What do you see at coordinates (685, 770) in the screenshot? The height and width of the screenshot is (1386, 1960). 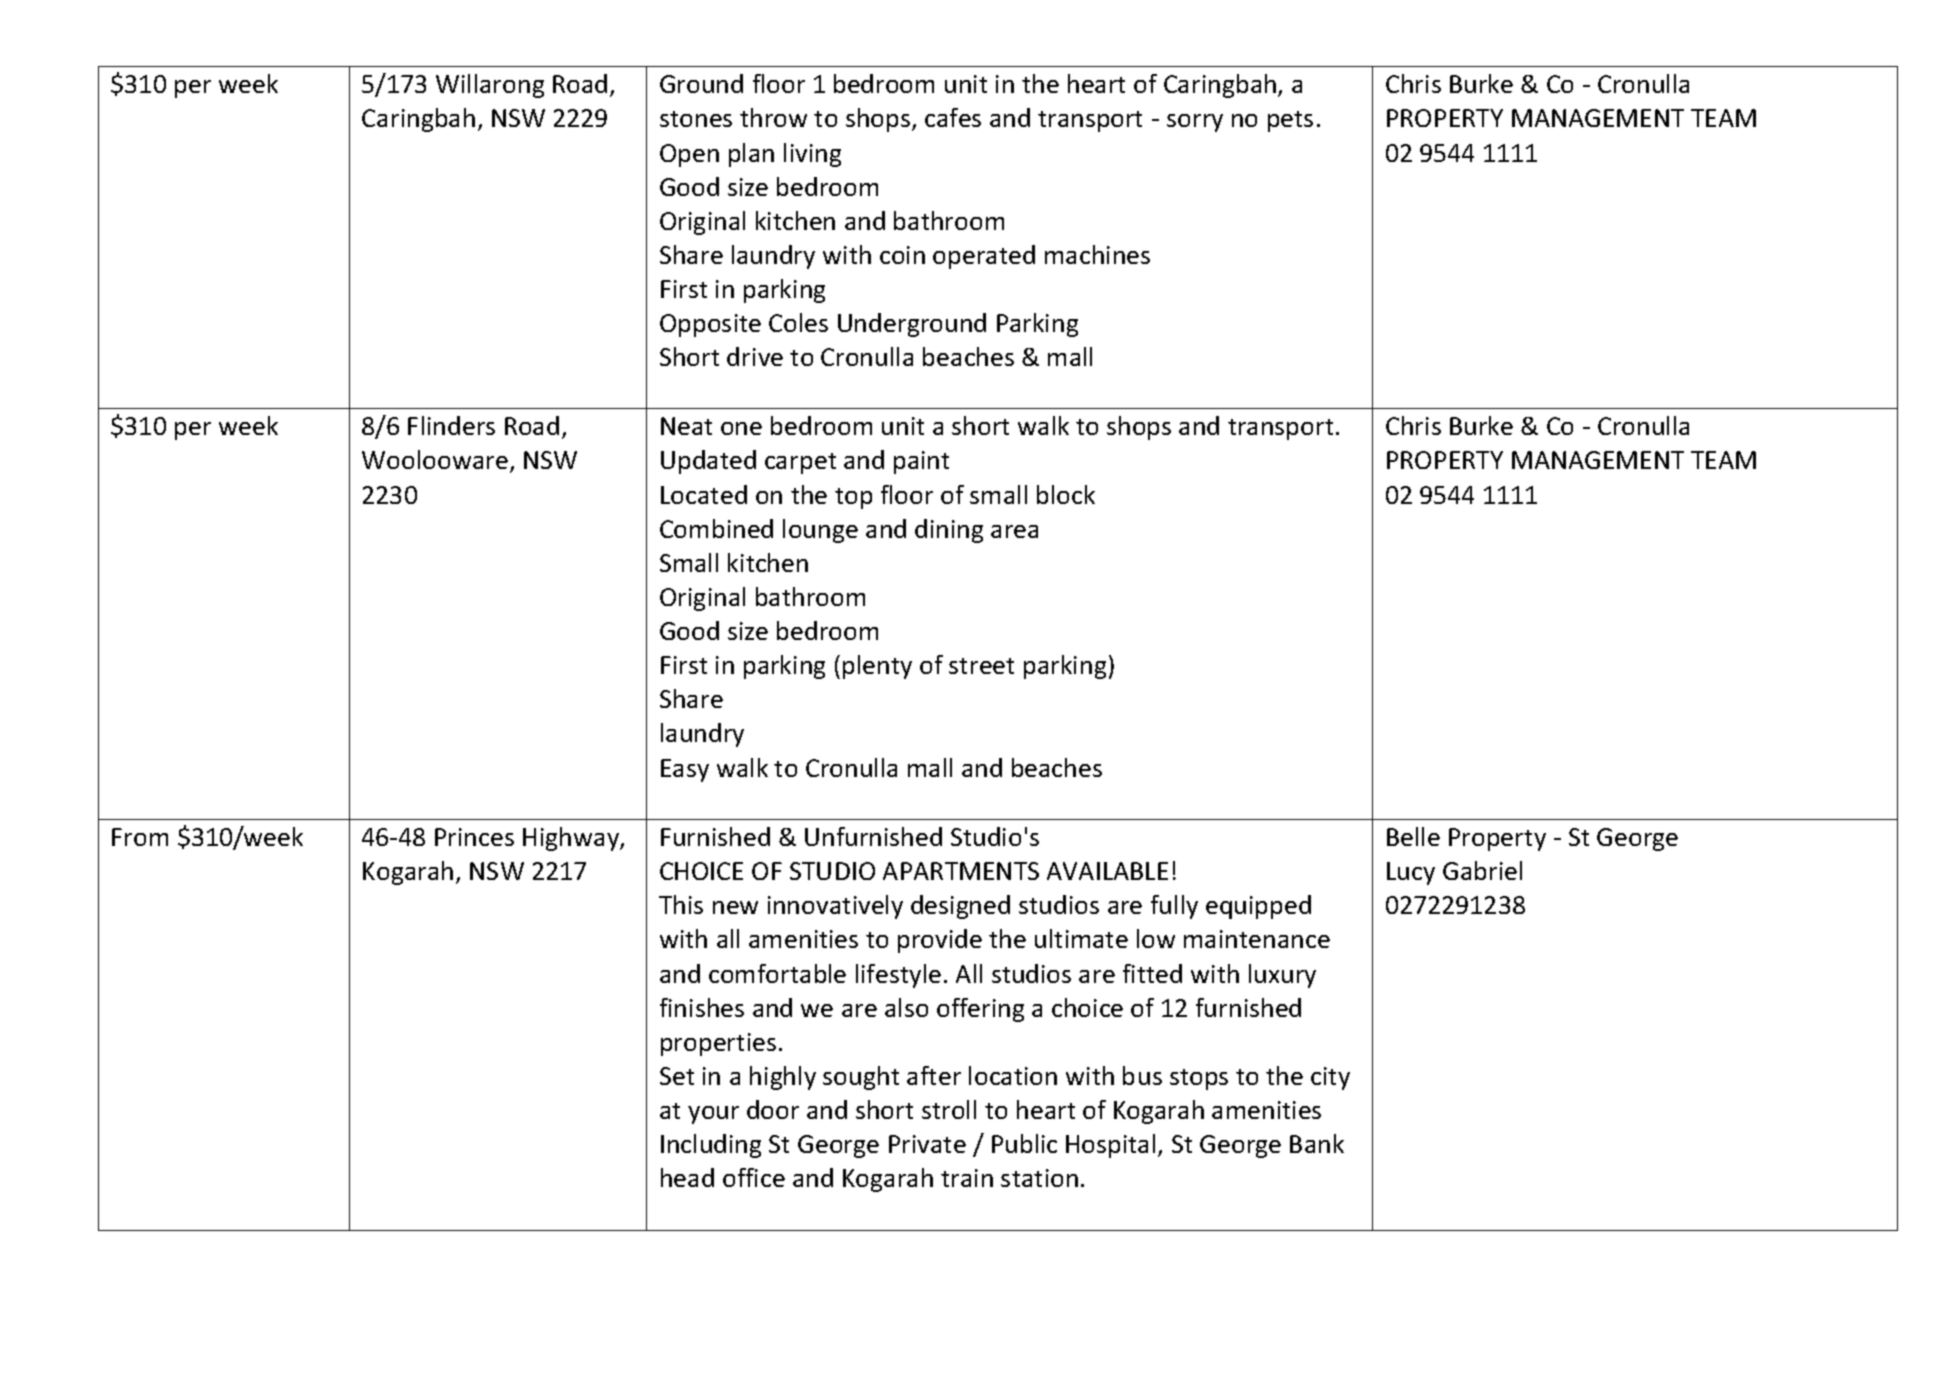 I see `Easy` at bounding box center [685, 770].
